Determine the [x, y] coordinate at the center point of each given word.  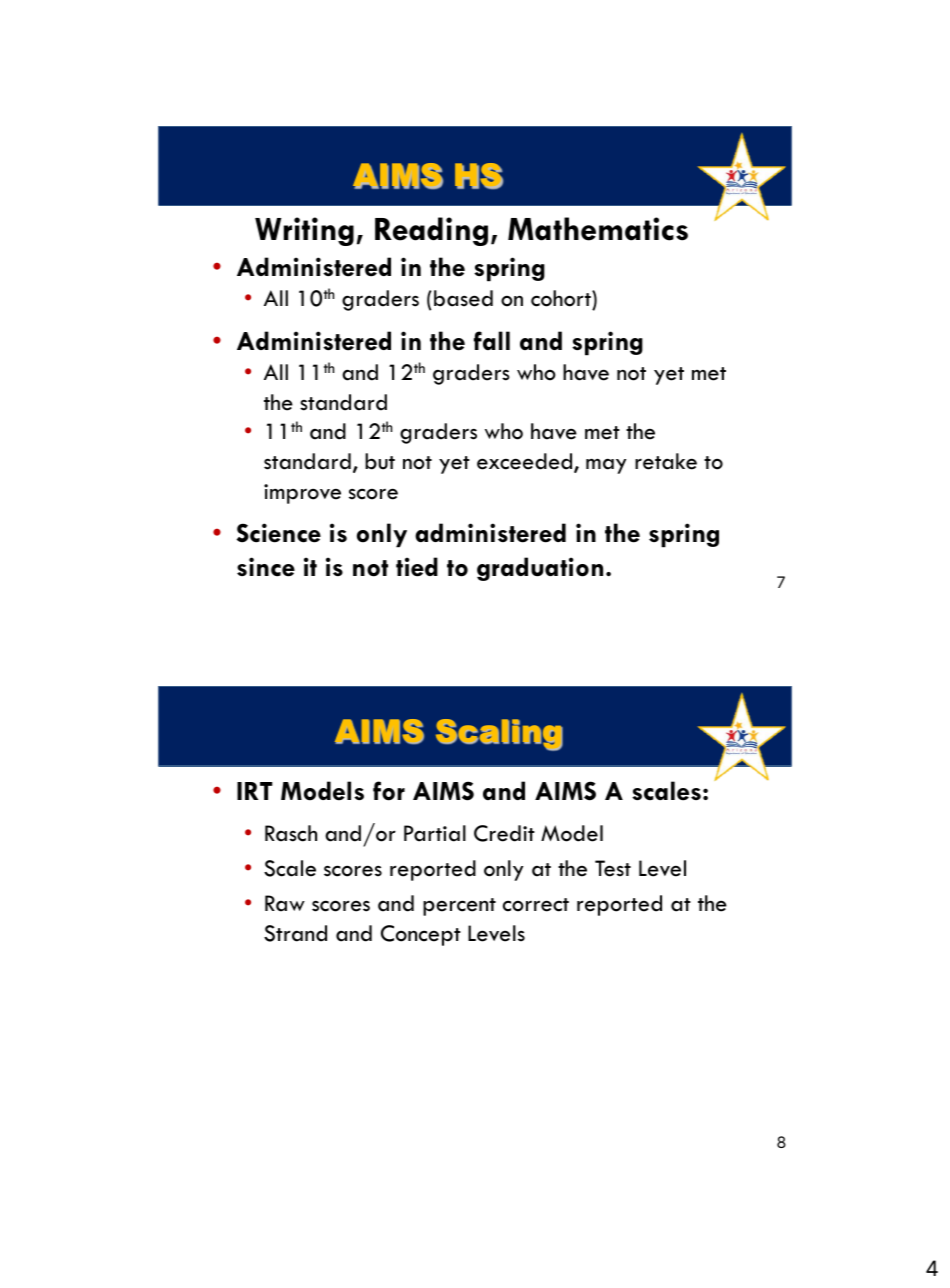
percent [459, 907]
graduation [540, 569]
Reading [431, 231]
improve [302, 494]
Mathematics [598, 229]
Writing [304, 231]
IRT [254, 791]
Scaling [499, 735]
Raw [285, 903]
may [606, 466]
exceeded [526, 462]
